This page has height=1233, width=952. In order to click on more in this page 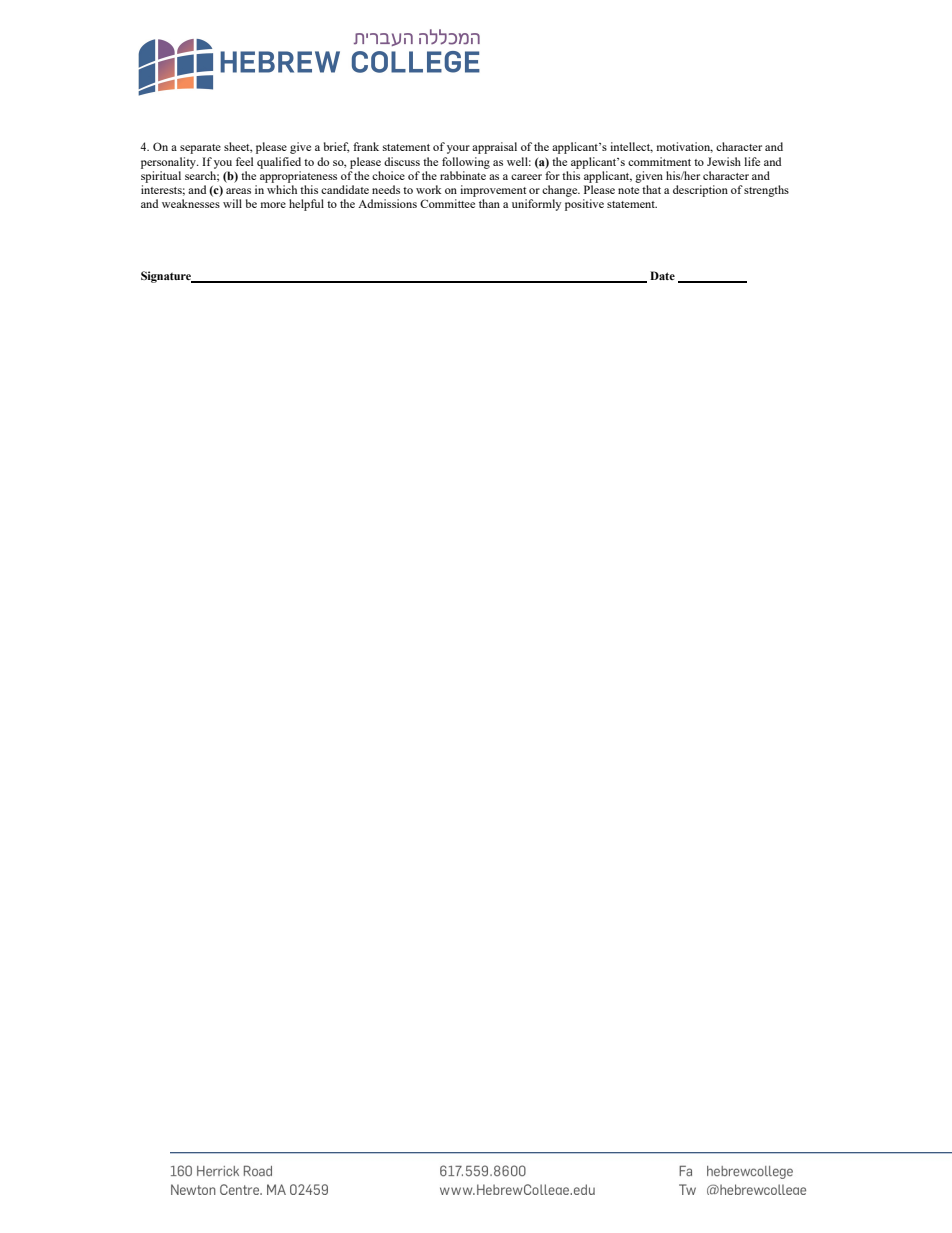, I will do `click(273, 205)`.
